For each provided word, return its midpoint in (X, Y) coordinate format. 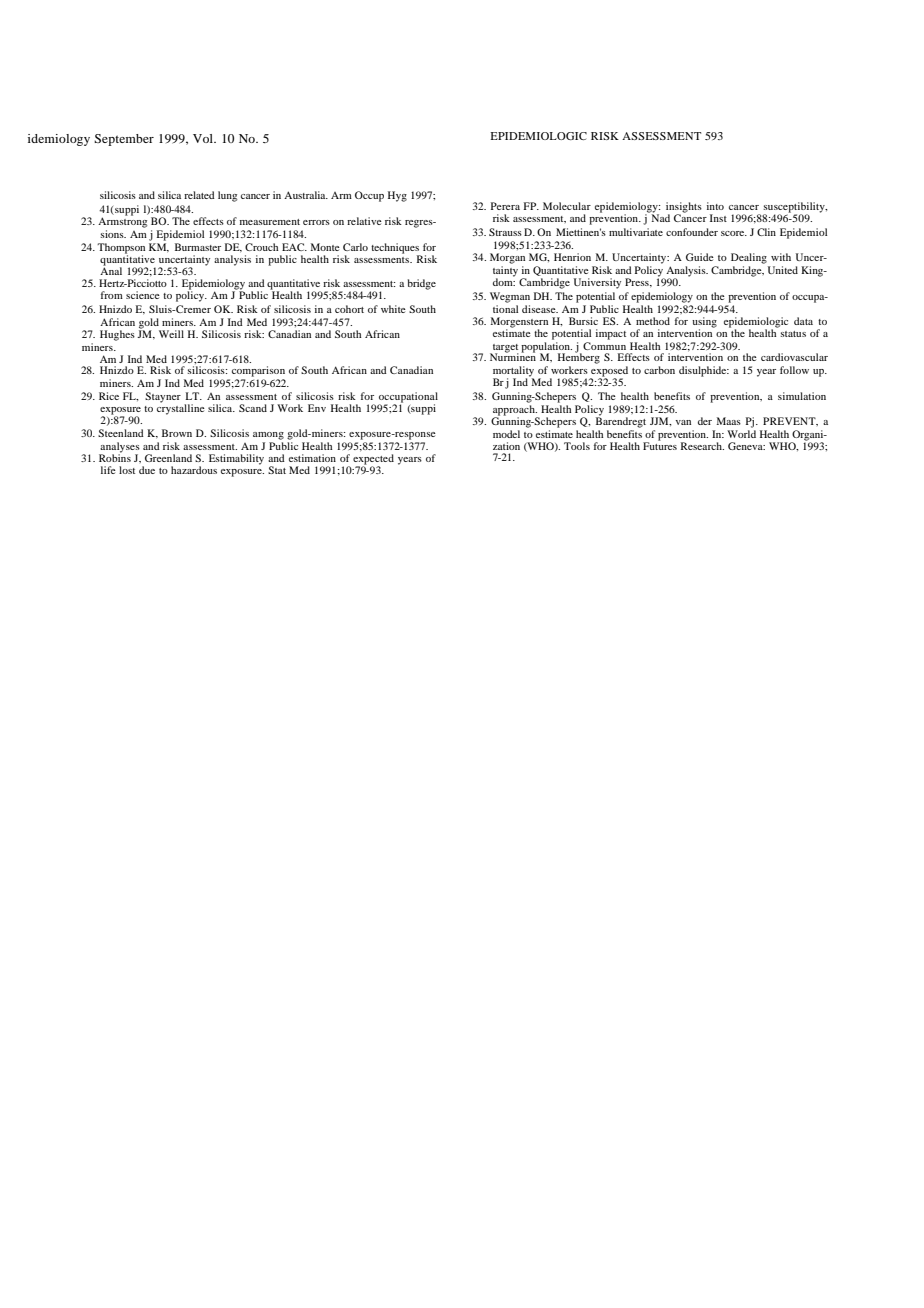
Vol (204, 138)
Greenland (168, 458)
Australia (306, 195)
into (715, 206)
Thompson (121, 249)
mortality (513, 372)
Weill (171, 334)
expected (373, 460)
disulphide (704, 371)
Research (702, 446)
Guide (700, 257)
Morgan (507, 258)
